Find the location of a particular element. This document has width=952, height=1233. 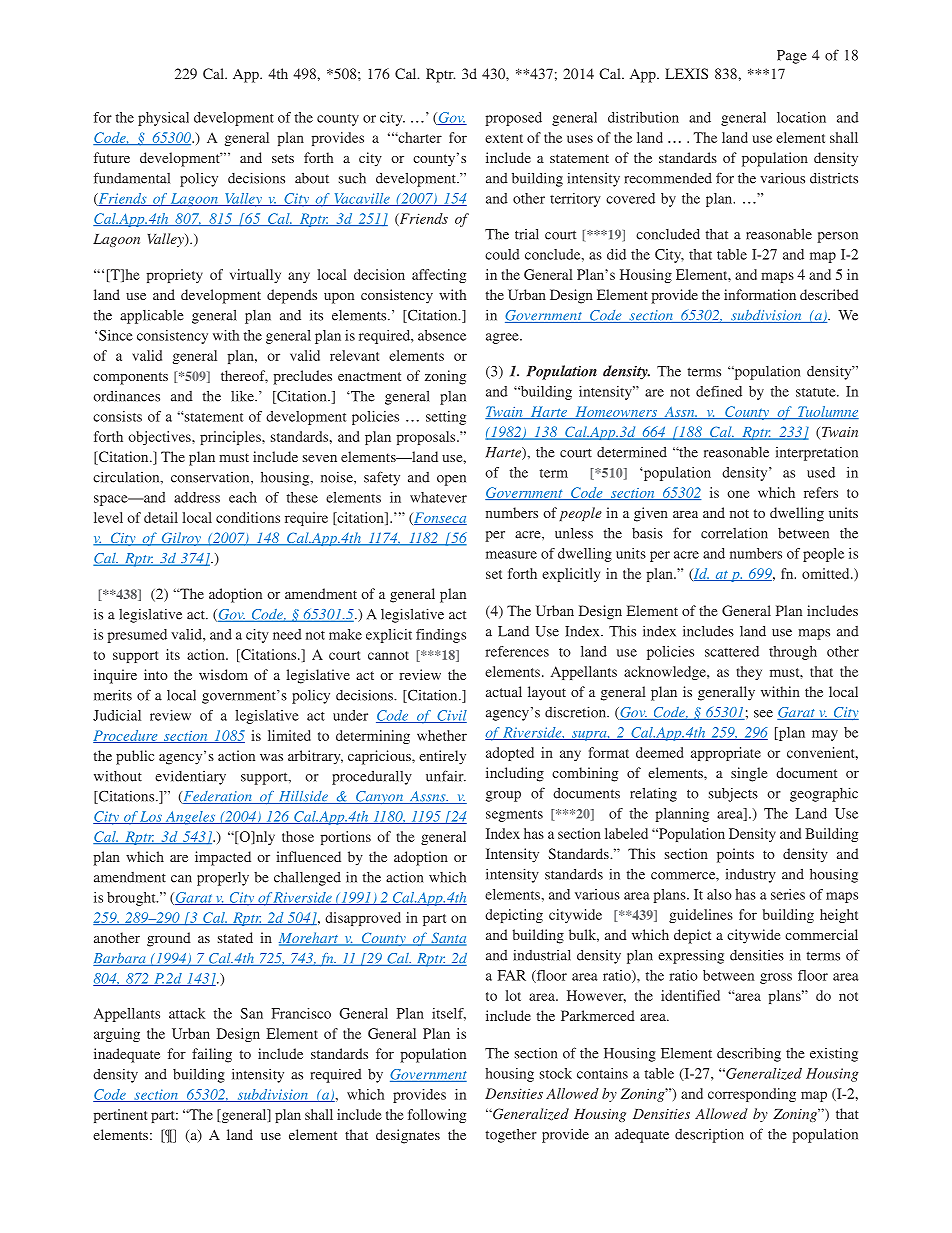

scattered is located at coordinates (732, 651).
